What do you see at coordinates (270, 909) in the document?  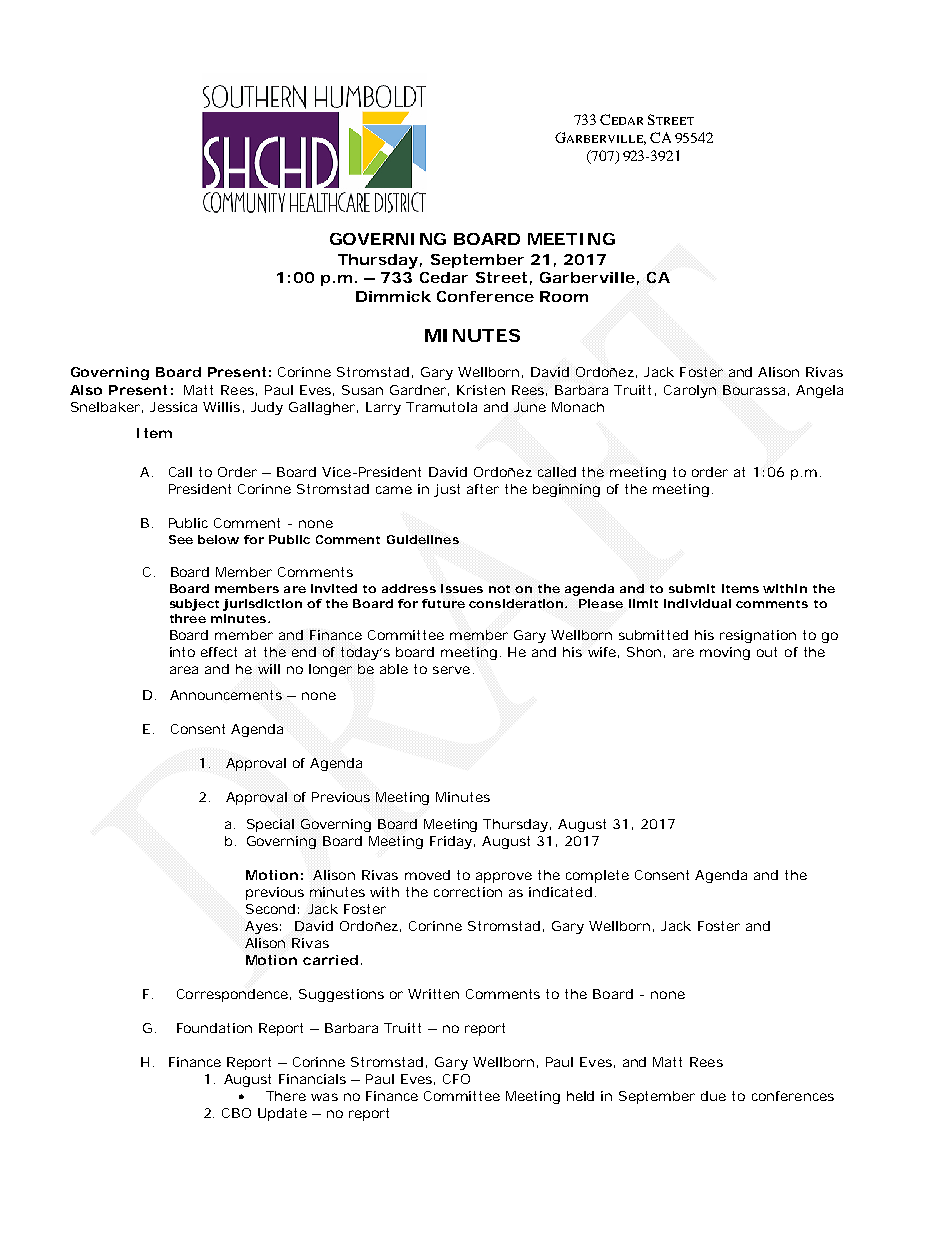 I see `Second` at bounding box center [270, 909].
